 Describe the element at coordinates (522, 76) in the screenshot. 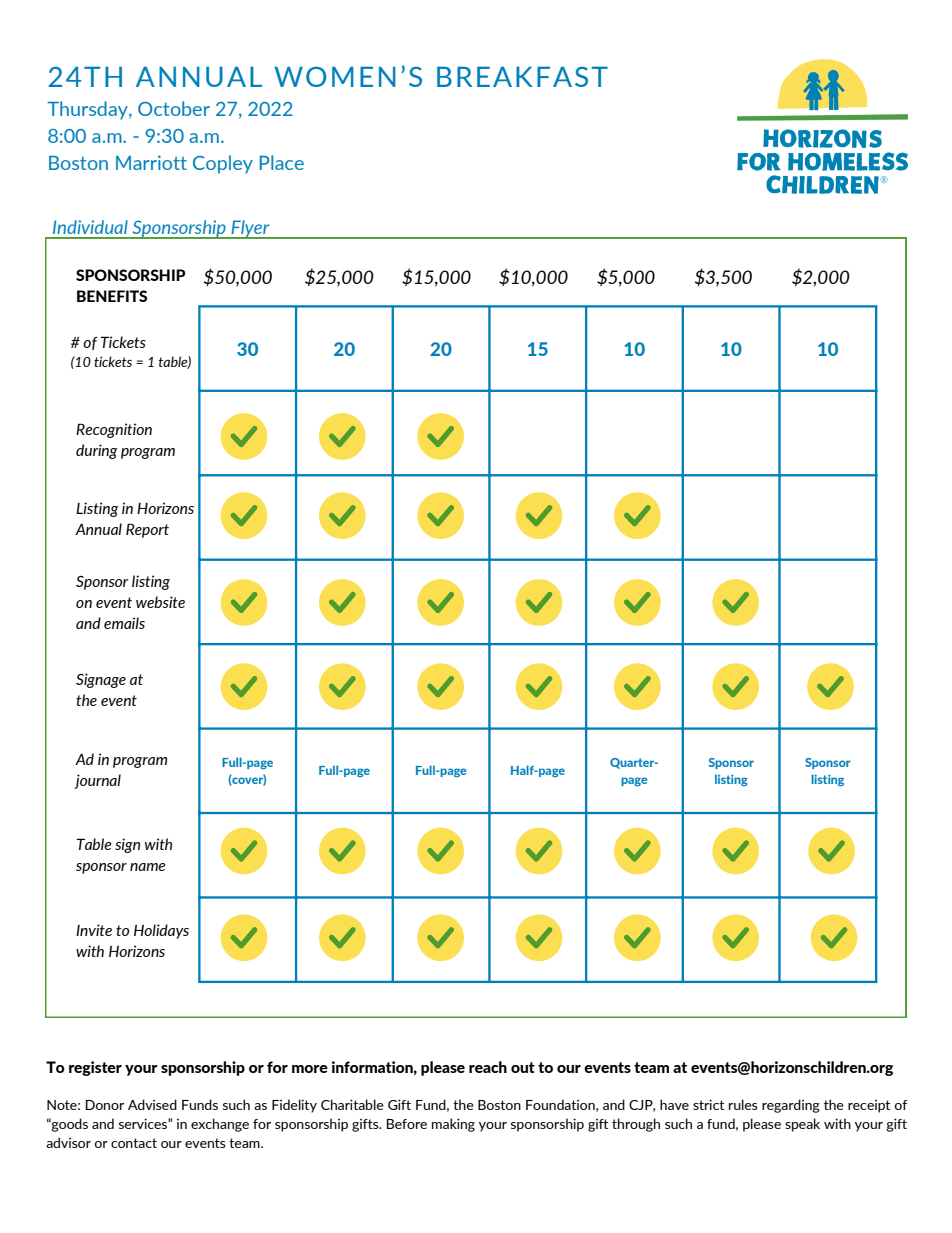

I see `BREAKFAST` at that location.
